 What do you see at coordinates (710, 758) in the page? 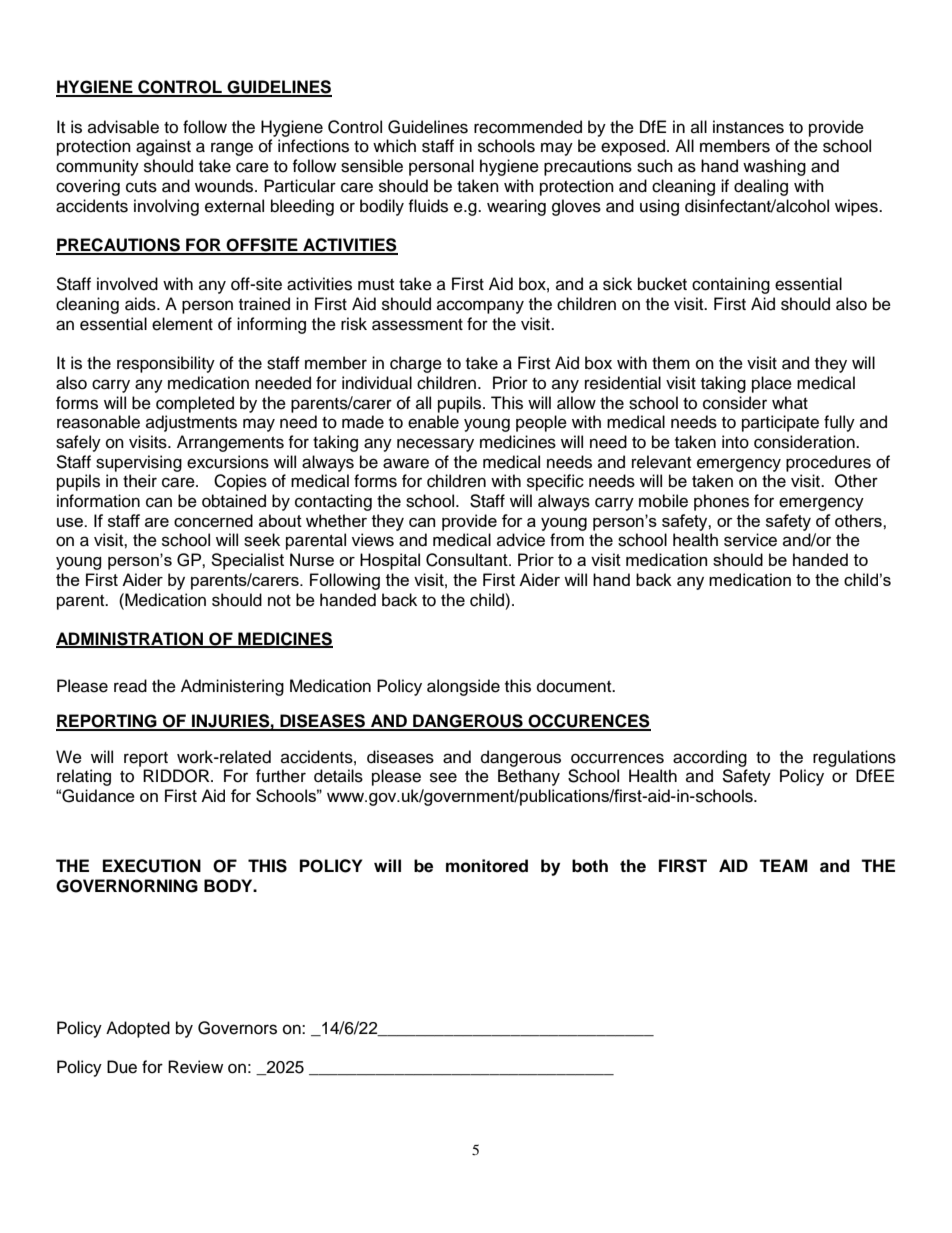
I see `according` at bounding box center [710, 758].
